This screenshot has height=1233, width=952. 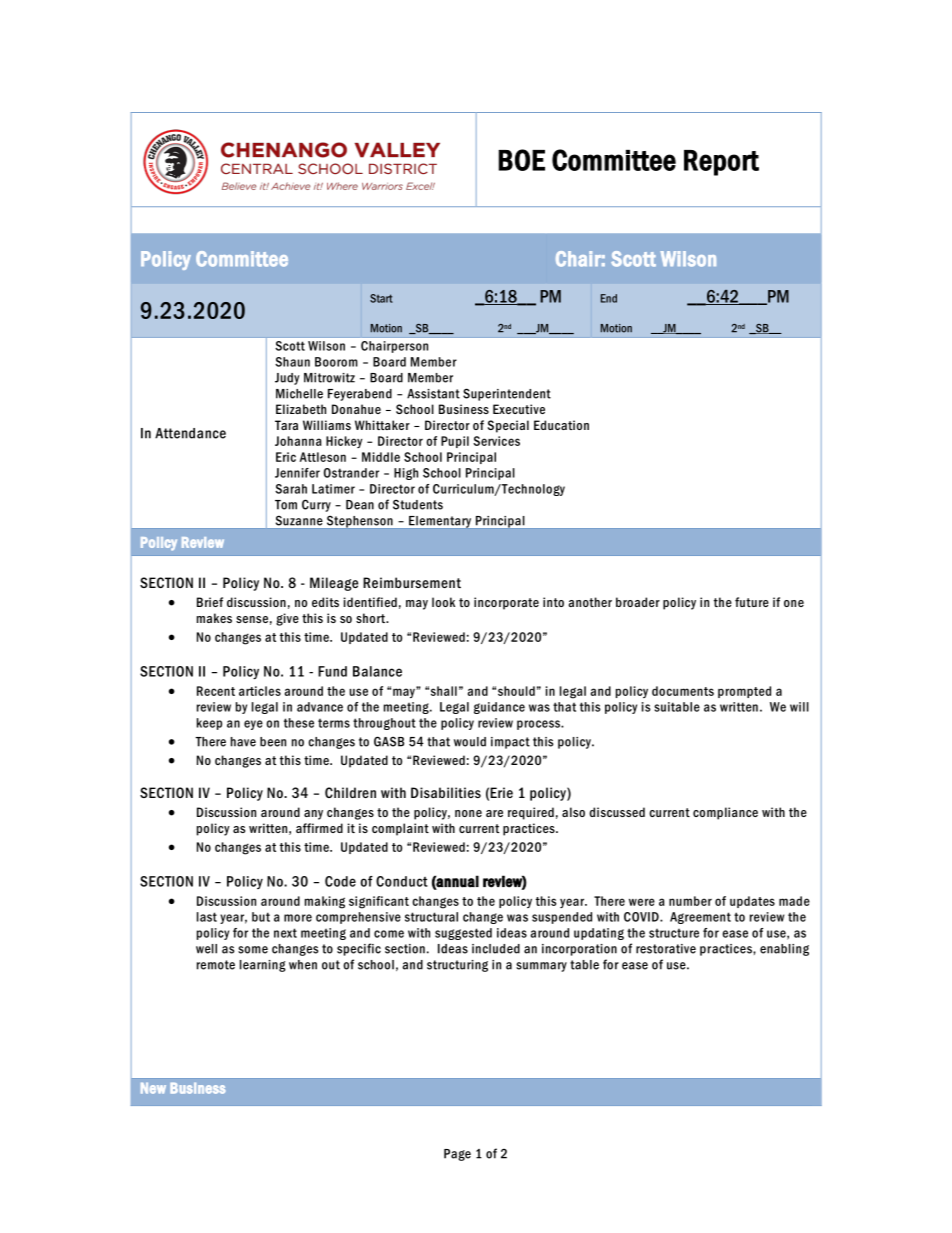 What do you see at coordinates (153, 1088) in the screenshot?
I see `New` at bounding box center [153, 1088].
